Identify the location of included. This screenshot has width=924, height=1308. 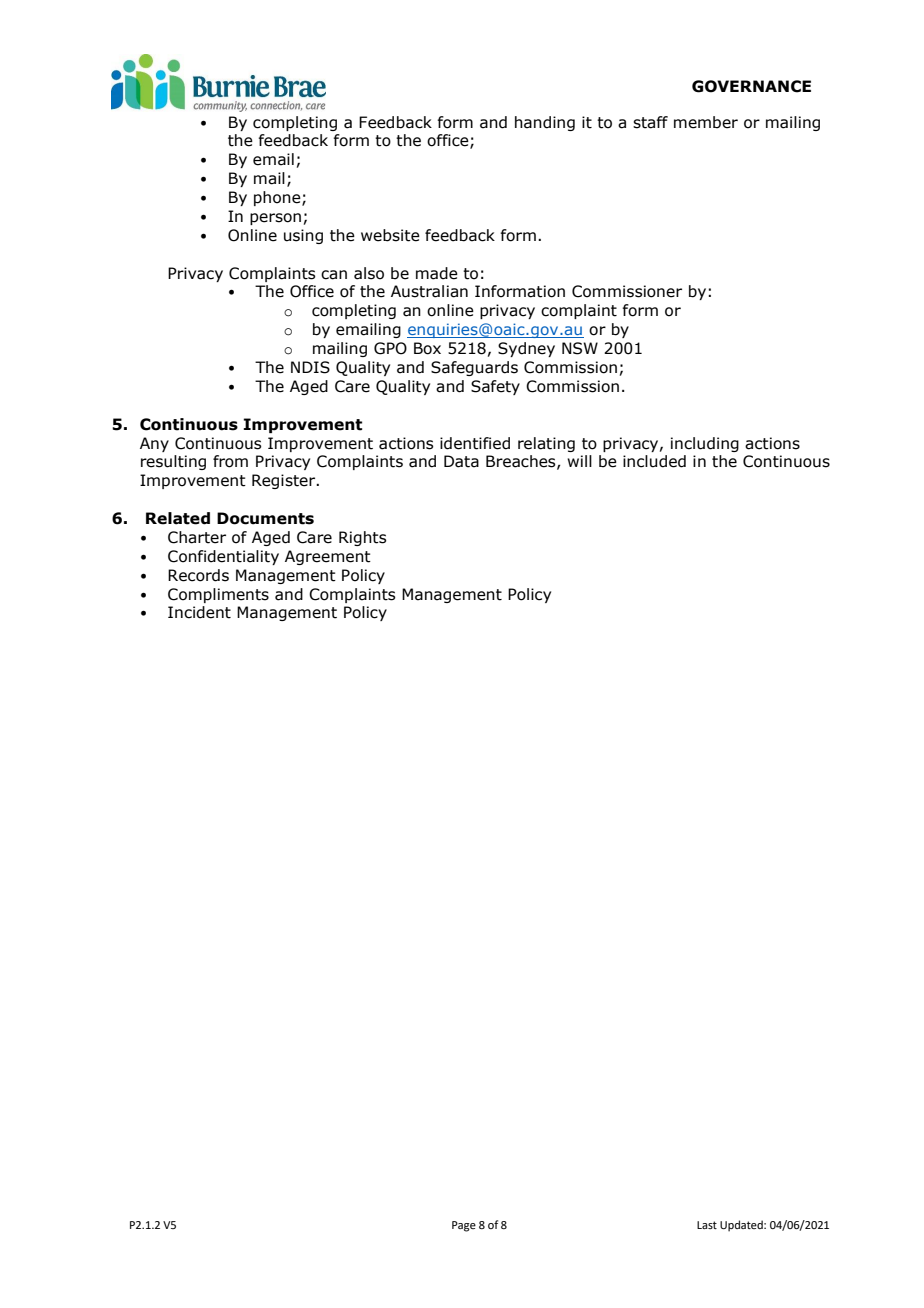
(654, 461).
